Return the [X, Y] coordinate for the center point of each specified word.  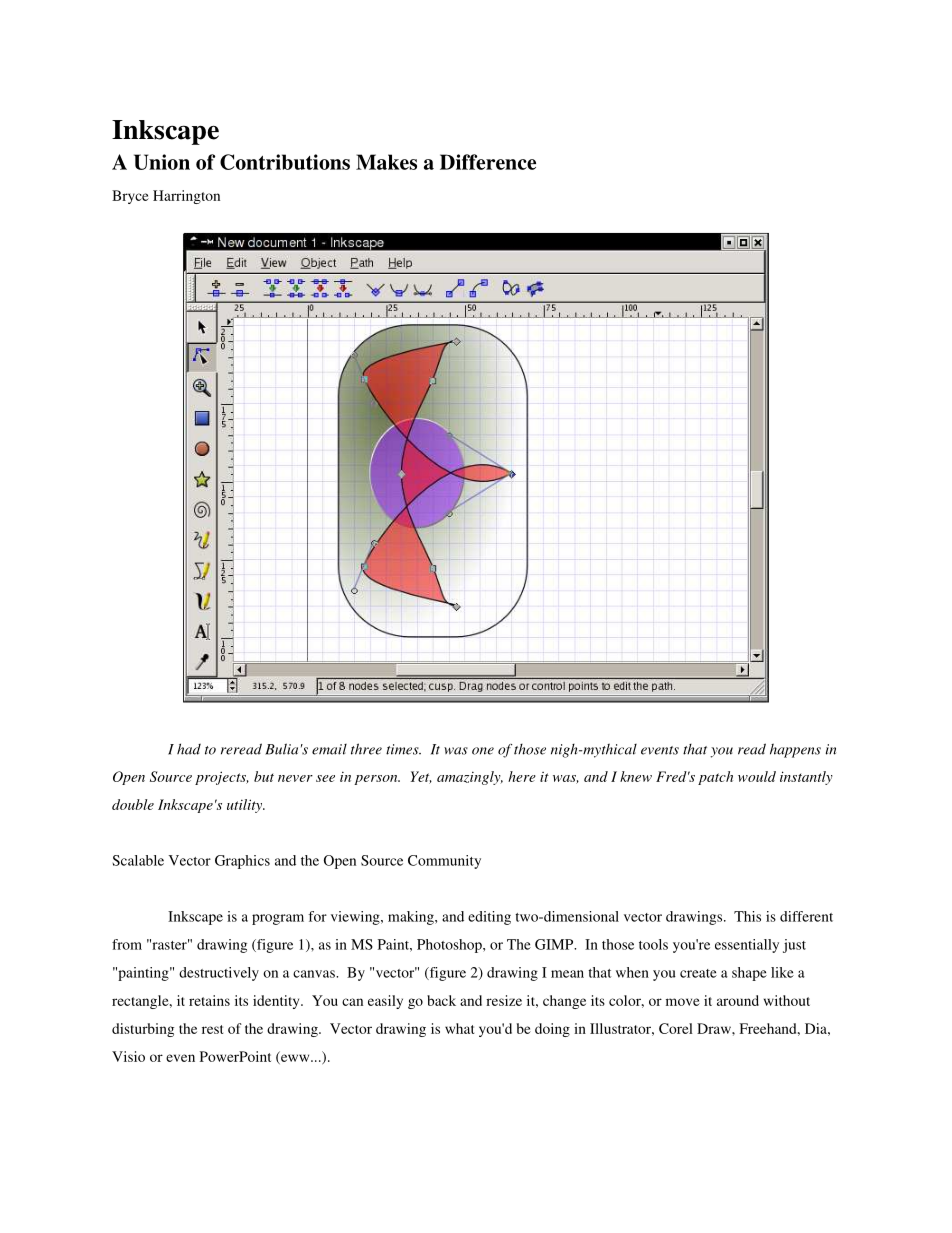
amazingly [470, 778]
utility [246, 806]
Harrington [186, 197]
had [189, 749]
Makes [386, 162]
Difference [488, 162]
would [757, 776]
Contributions [285, 162]
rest [212, 1029]
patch [715, 778]
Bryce [130, 197]
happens [795, 750]
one [483, 751]
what [459, 1028]
